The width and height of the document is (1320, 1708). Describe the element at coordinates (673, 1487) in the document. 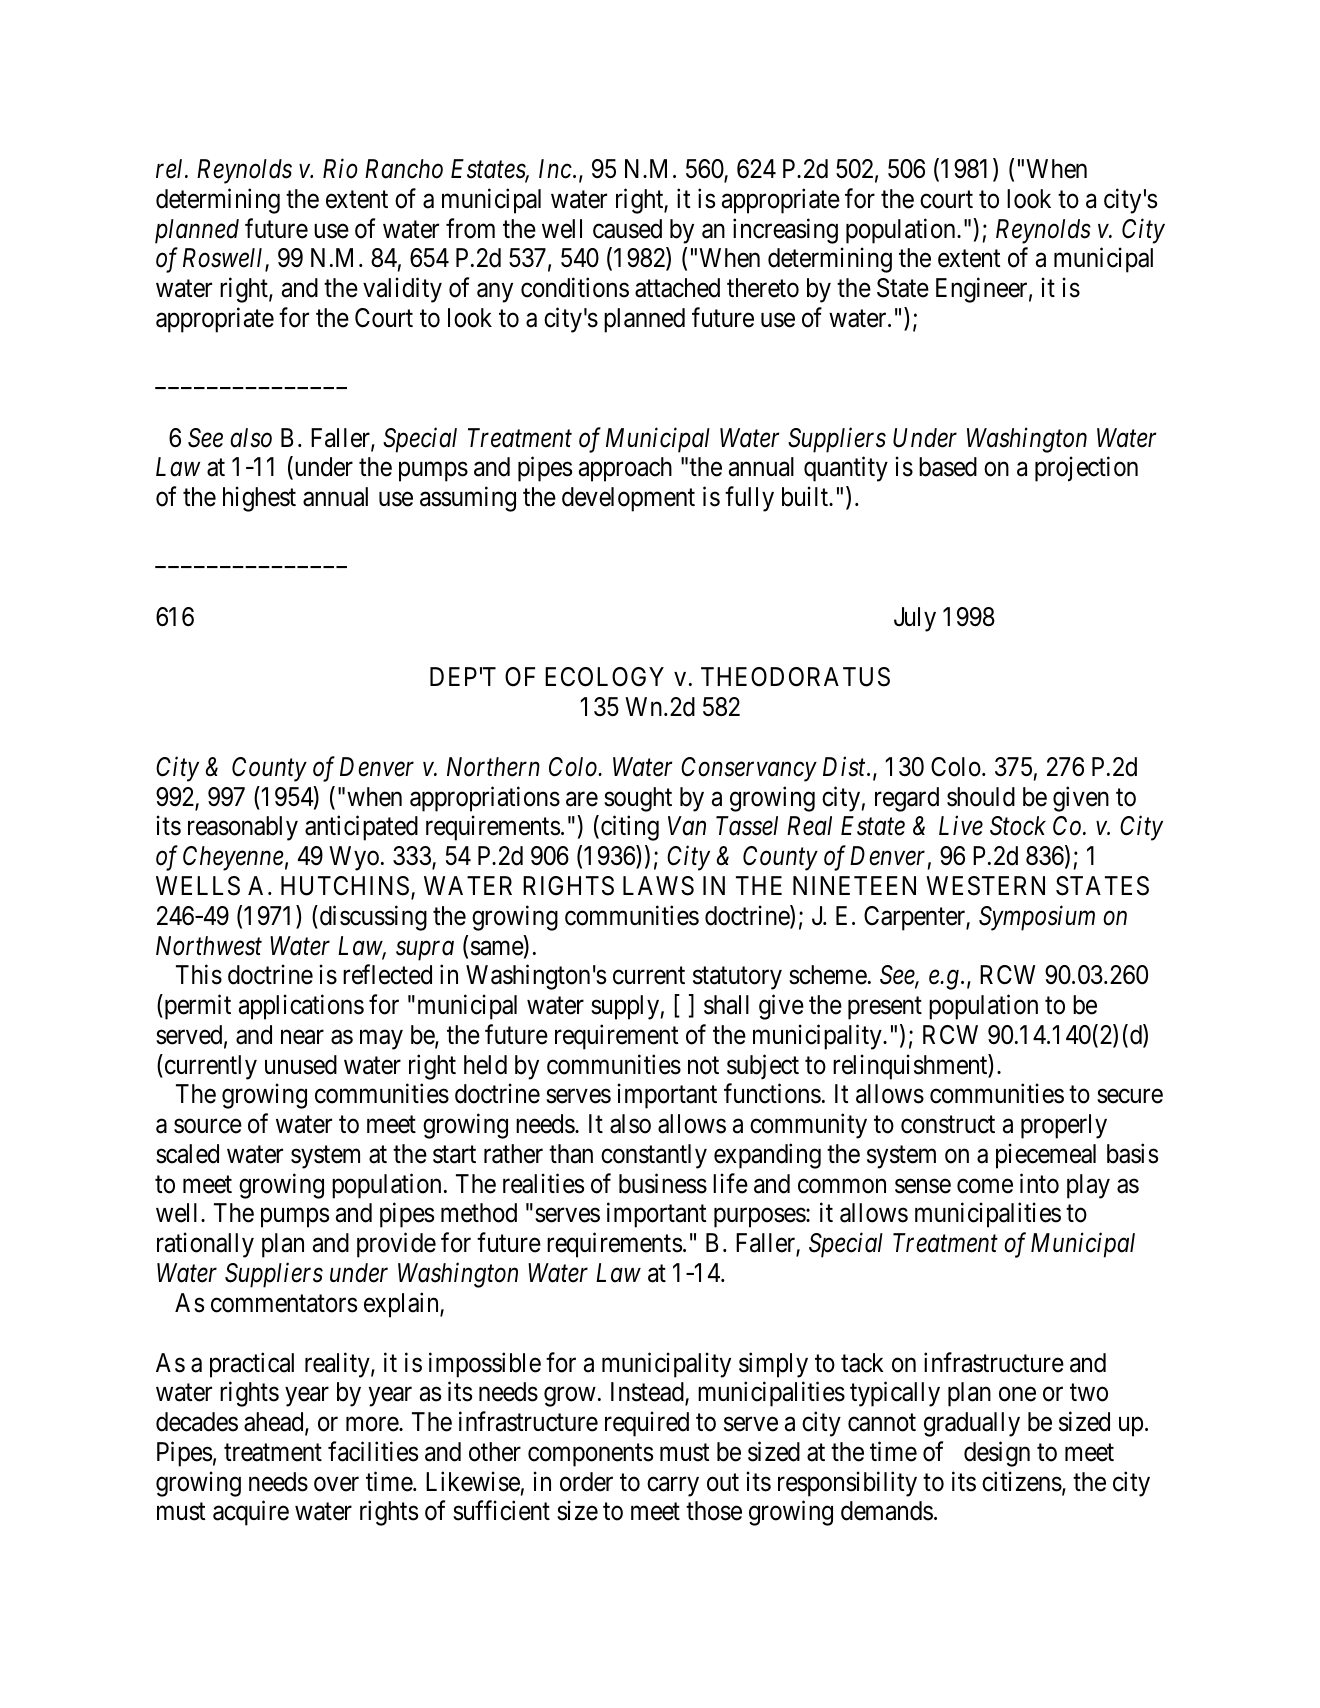

I see `carry` at that location.
